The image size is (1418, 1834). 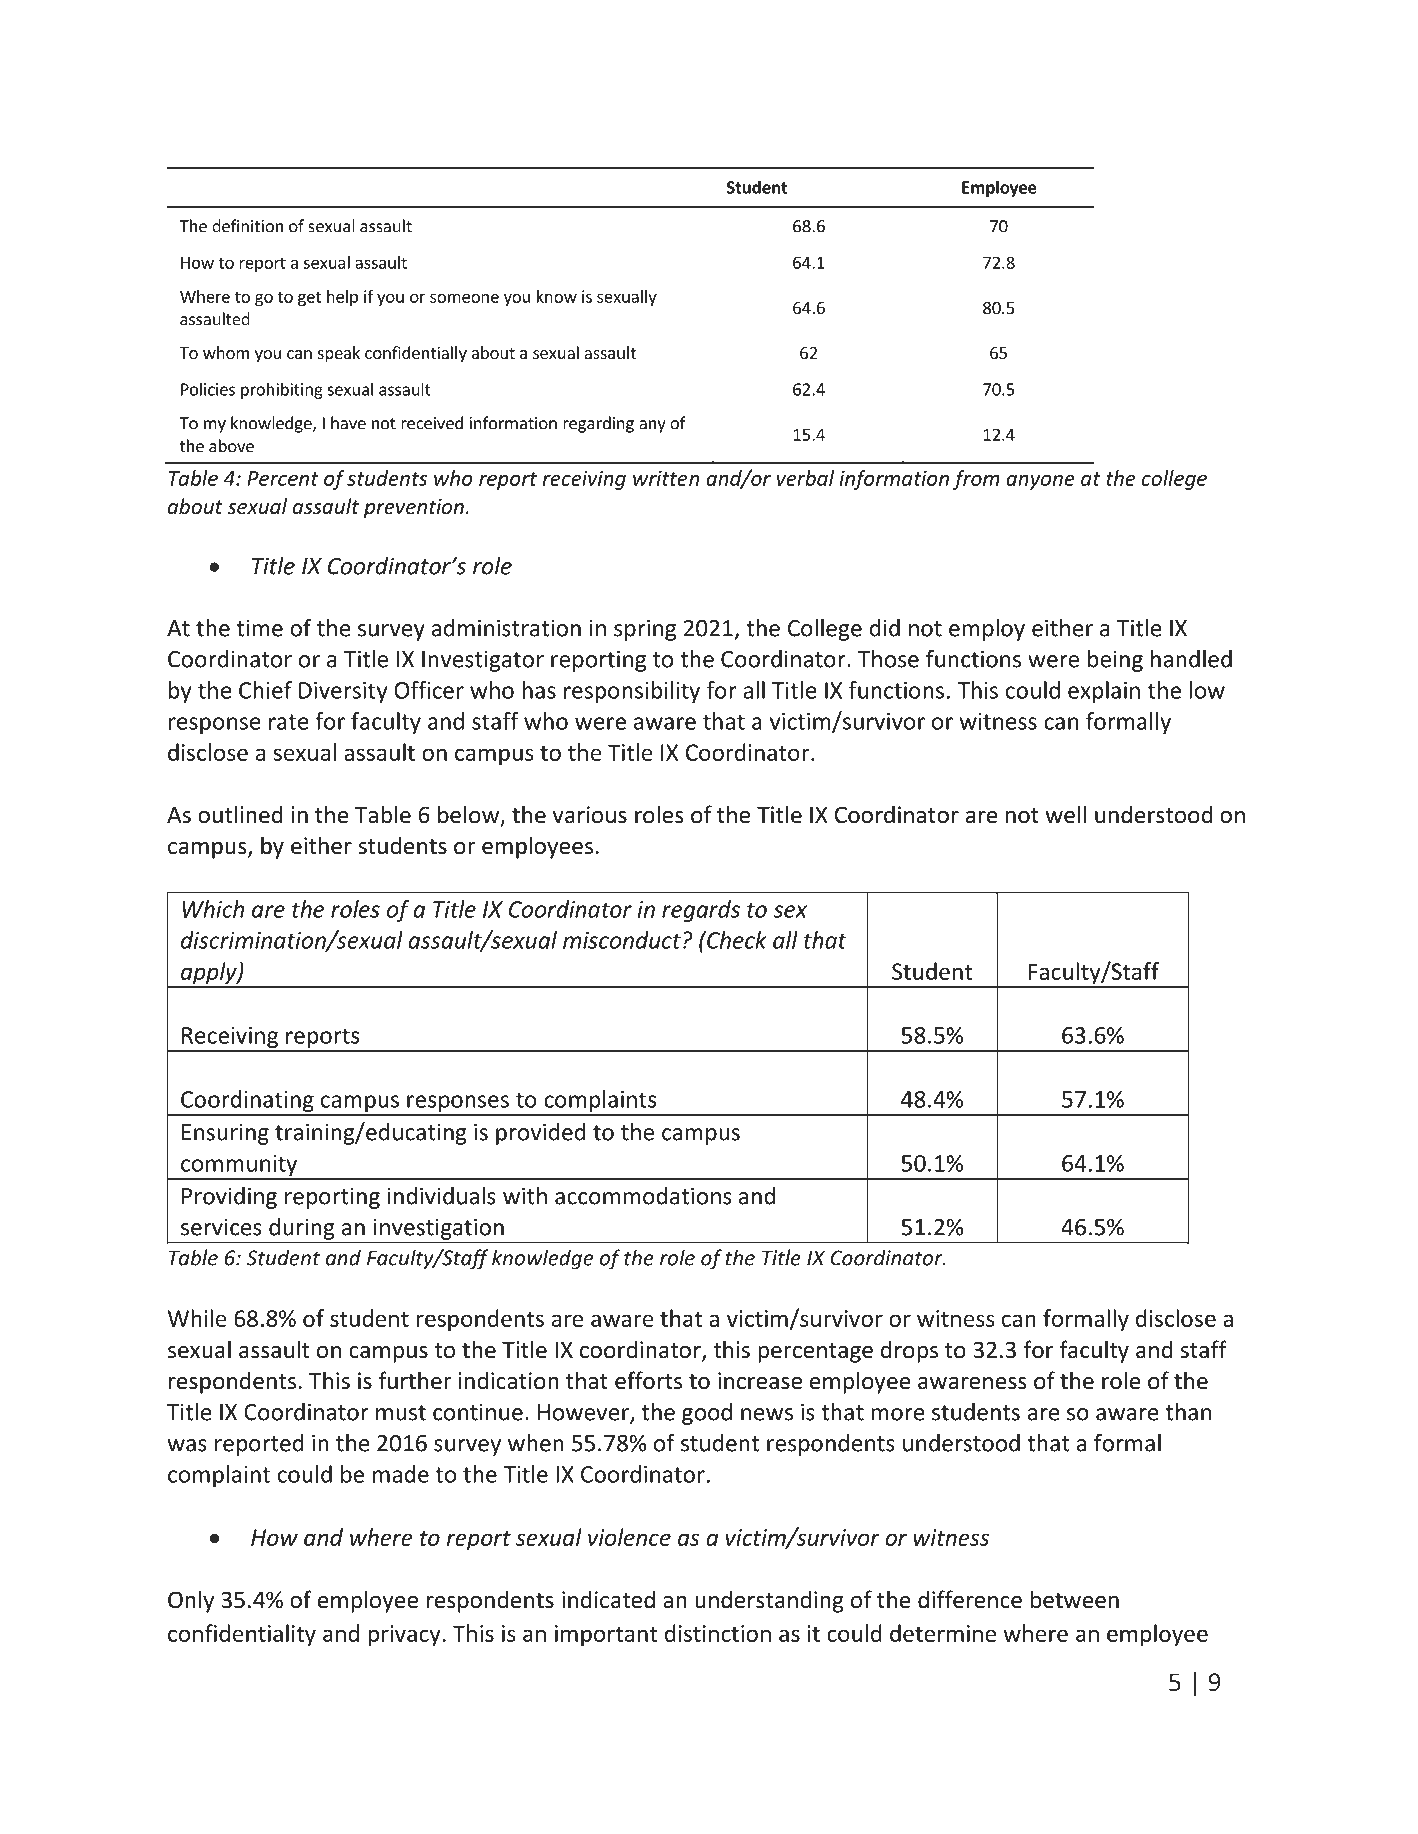 I want to click on someone, so click(x=464, y=298).
